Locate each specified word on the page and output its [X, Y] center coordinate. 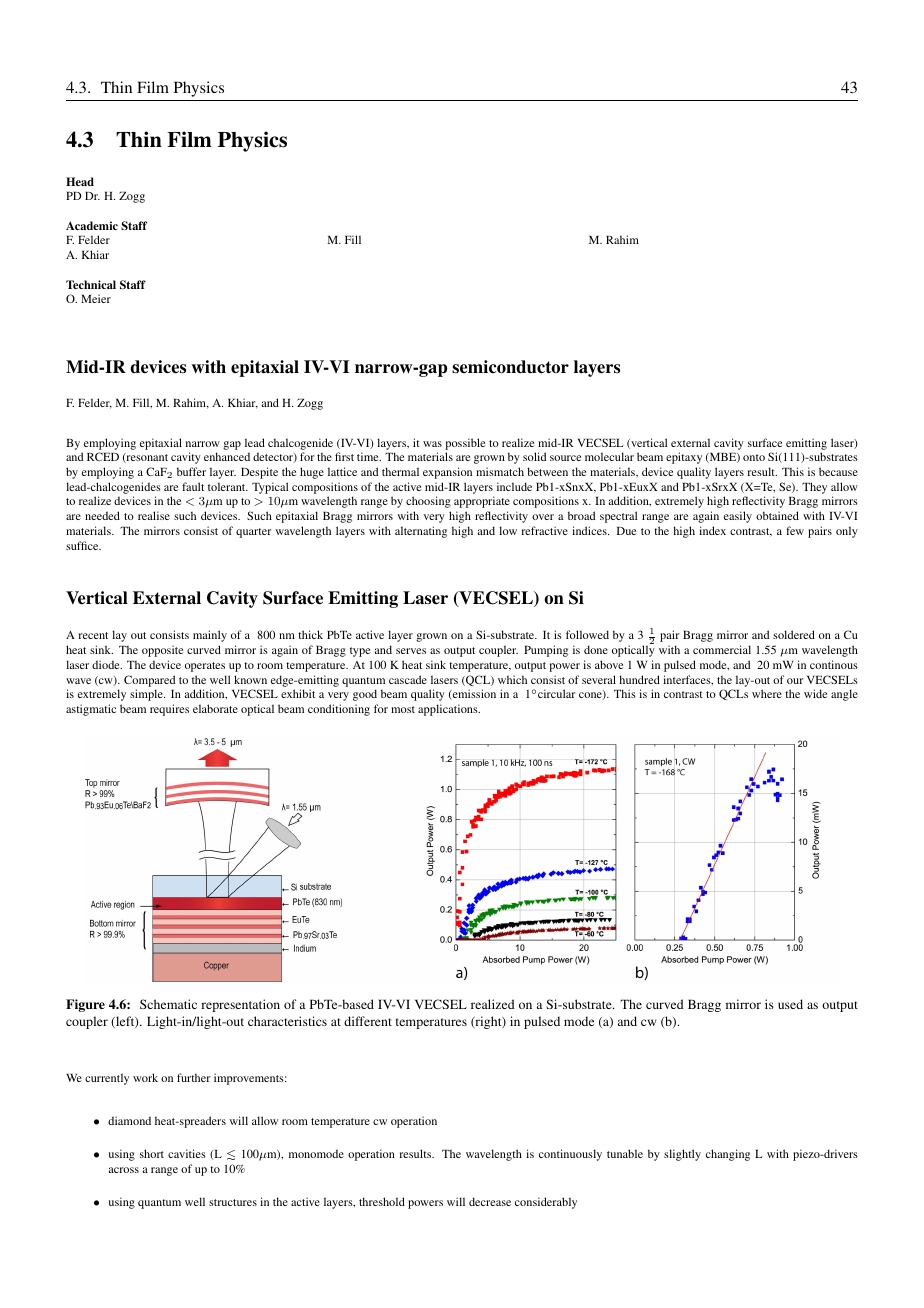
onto [754, 457]
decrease [490, 1201]
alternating [421, 532]
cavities [187, 1153]
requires [169, 710]
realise [154, 515]
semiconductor [510, 367]
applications [449, 710]
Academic [92, 225]
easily [738, 517]
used [790, 1004]
